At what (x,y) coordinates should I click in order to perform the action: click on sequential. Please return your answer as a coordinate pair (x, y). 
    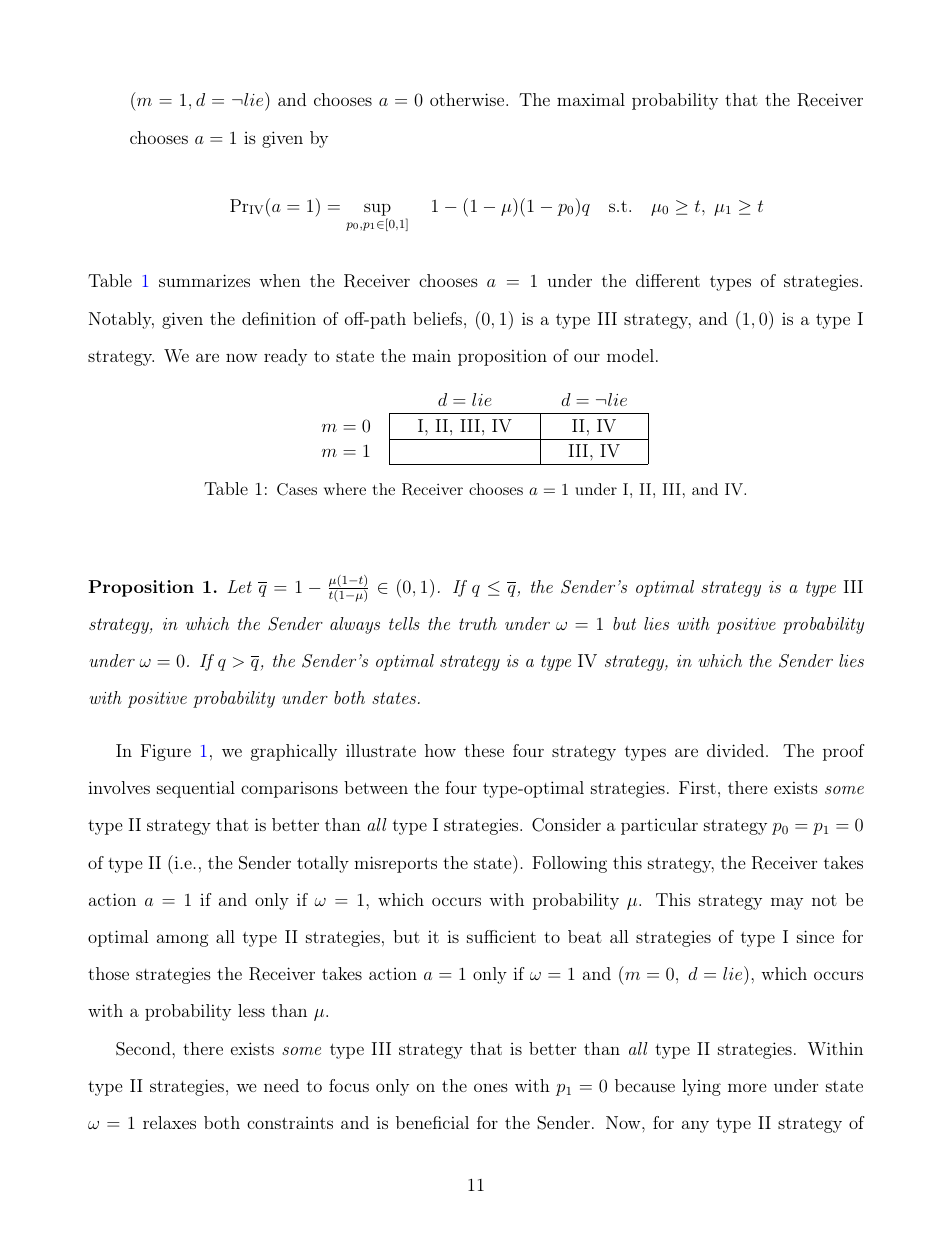
    Looking at the image, I should click on (196, 789).
